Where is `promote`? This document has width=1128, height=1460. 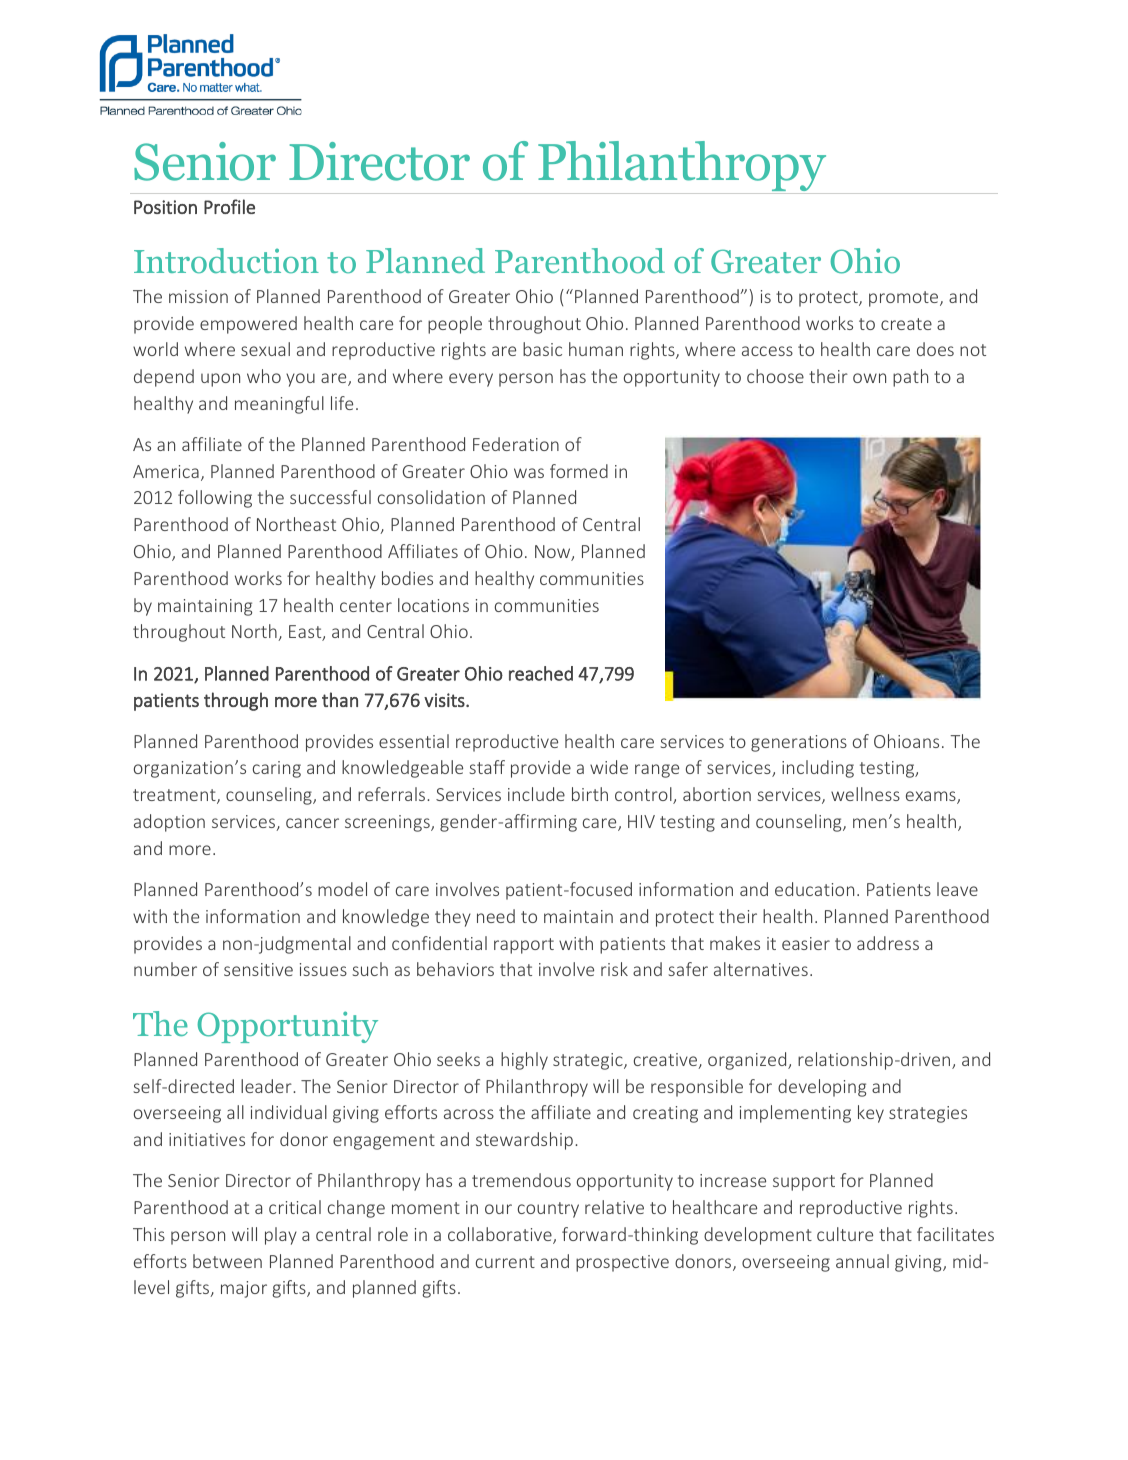
promote is located at coordinates (905, 299).
